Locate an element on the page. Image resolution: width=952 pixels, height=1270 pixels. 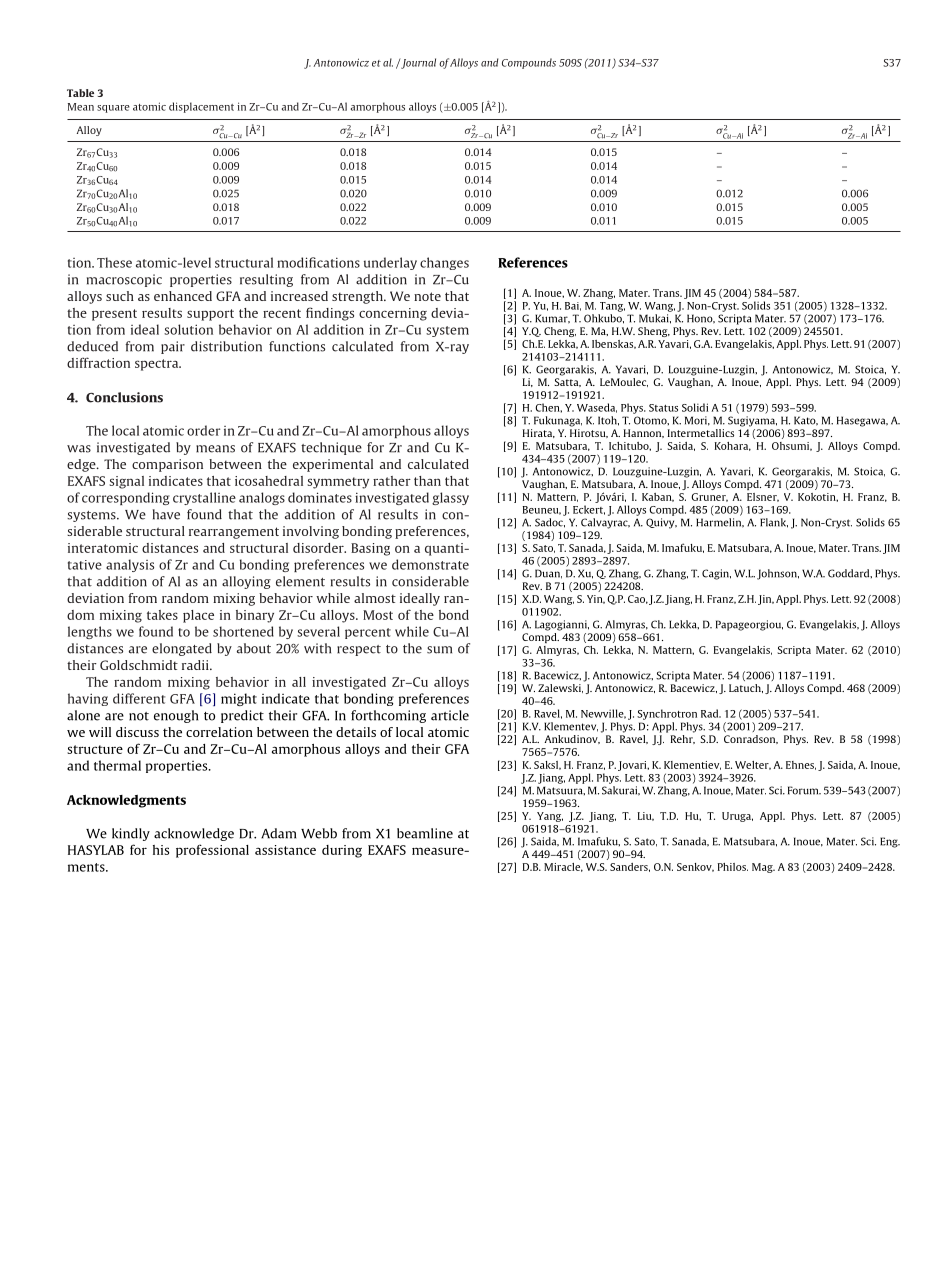
comparison is located at coordinates (167, 465).
